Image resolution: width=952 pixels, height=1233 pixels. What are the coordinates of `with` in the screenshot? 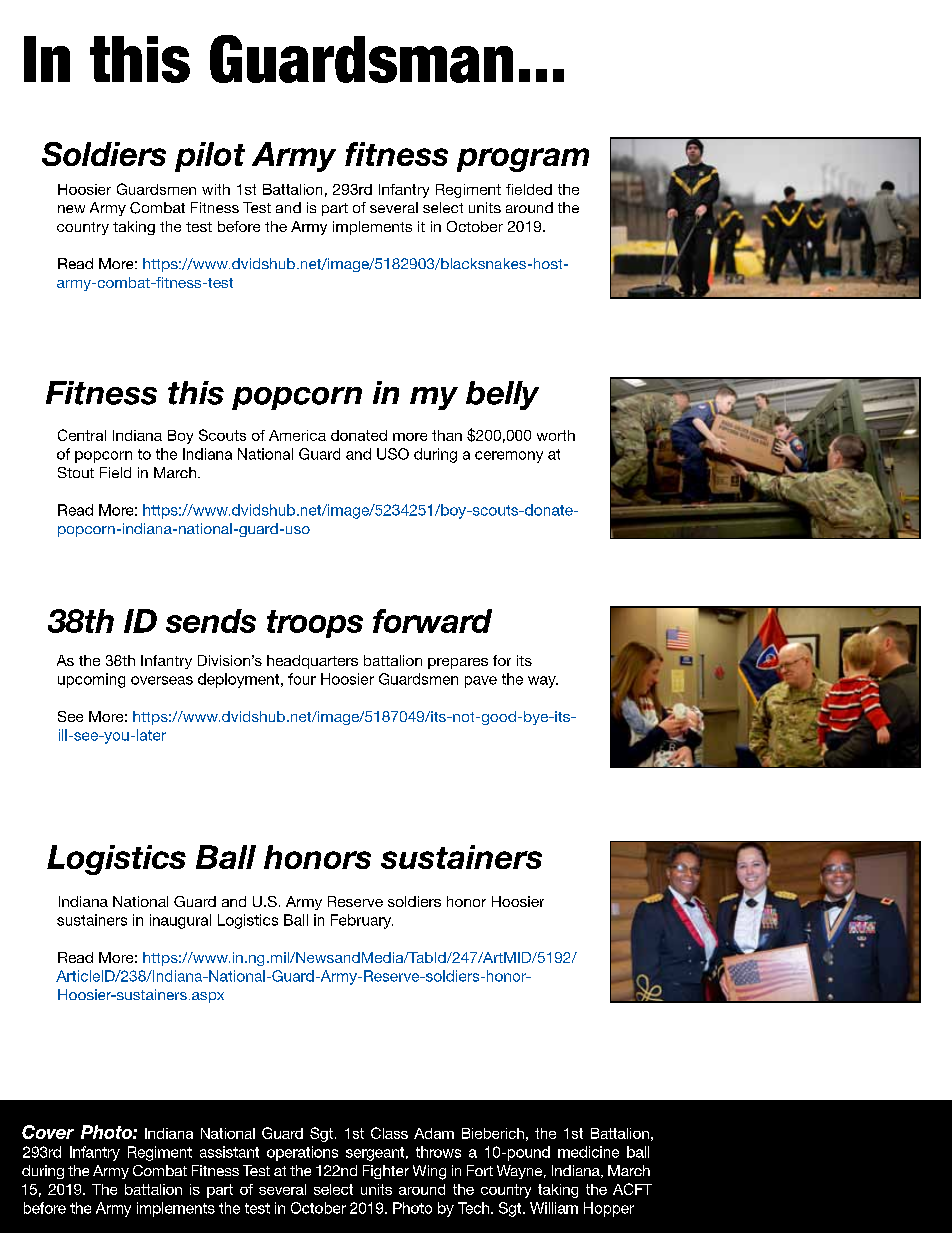 It's located at (216, 189).
